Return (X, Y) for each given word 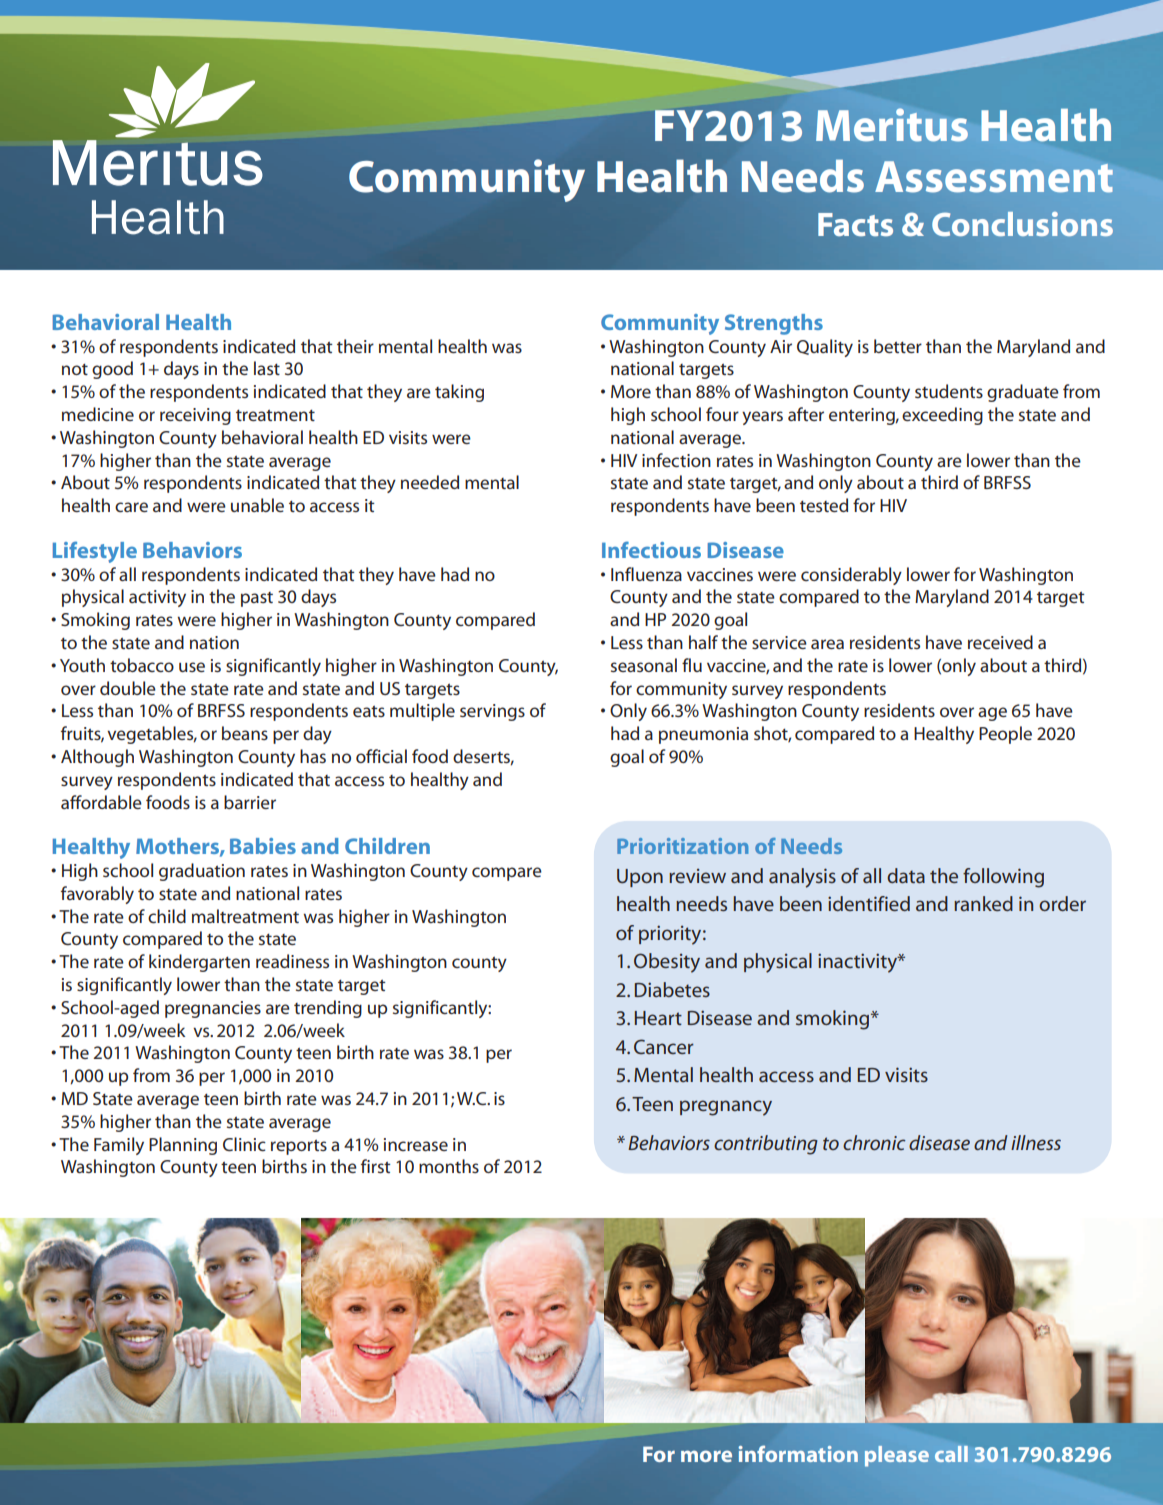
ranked (983, 903)
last (267, 368)
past (257, 599)
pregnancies (213, 1009)
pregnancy (726, 1108)
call (951, 1454)
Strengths (774, 324)
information (798, 1454)
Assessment (994, 177)
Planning (183, 1146)
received (1000, 642)
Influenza (646, 574)
